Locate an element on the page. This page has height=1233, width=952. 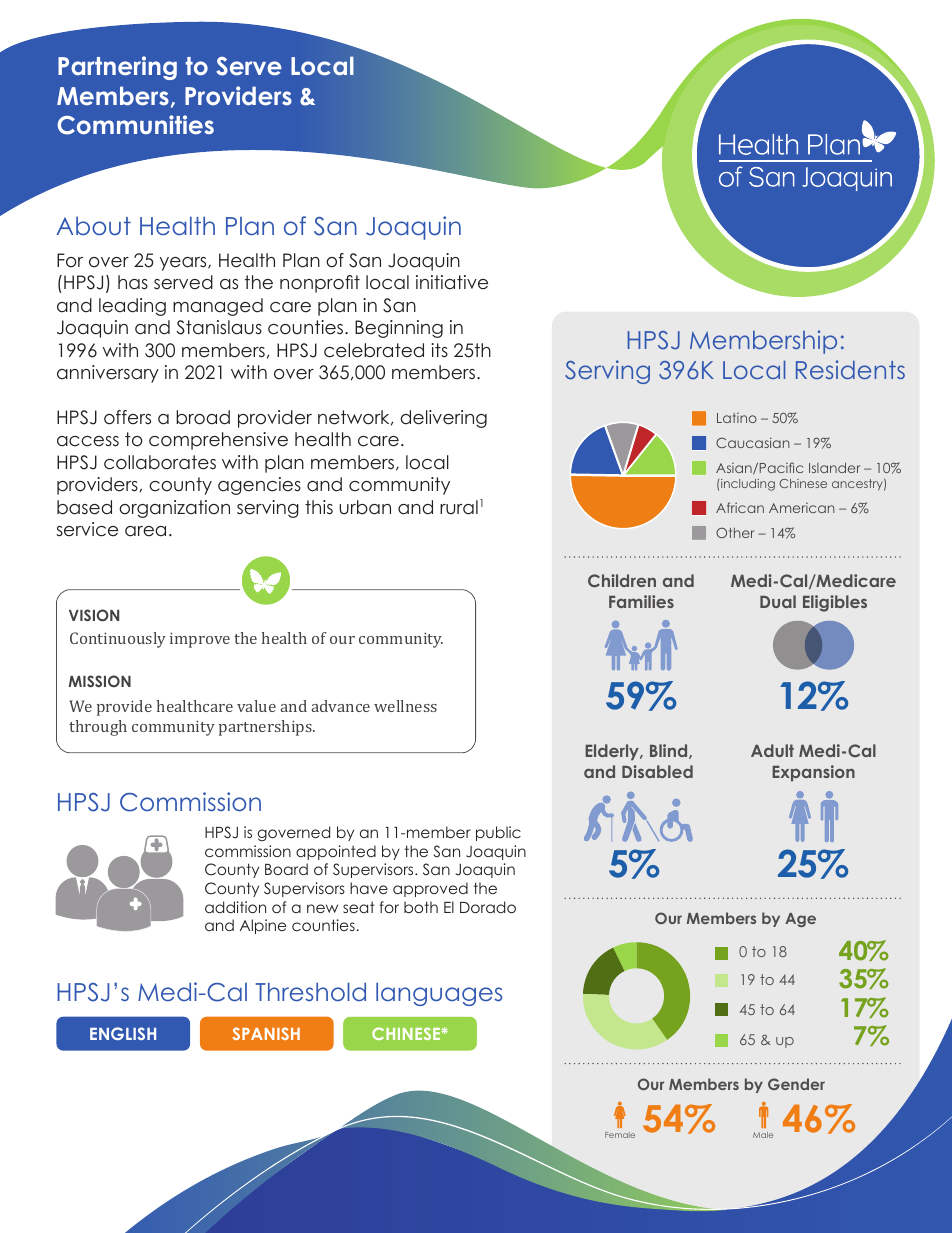
Latino is located at coordinates (737, 418).
